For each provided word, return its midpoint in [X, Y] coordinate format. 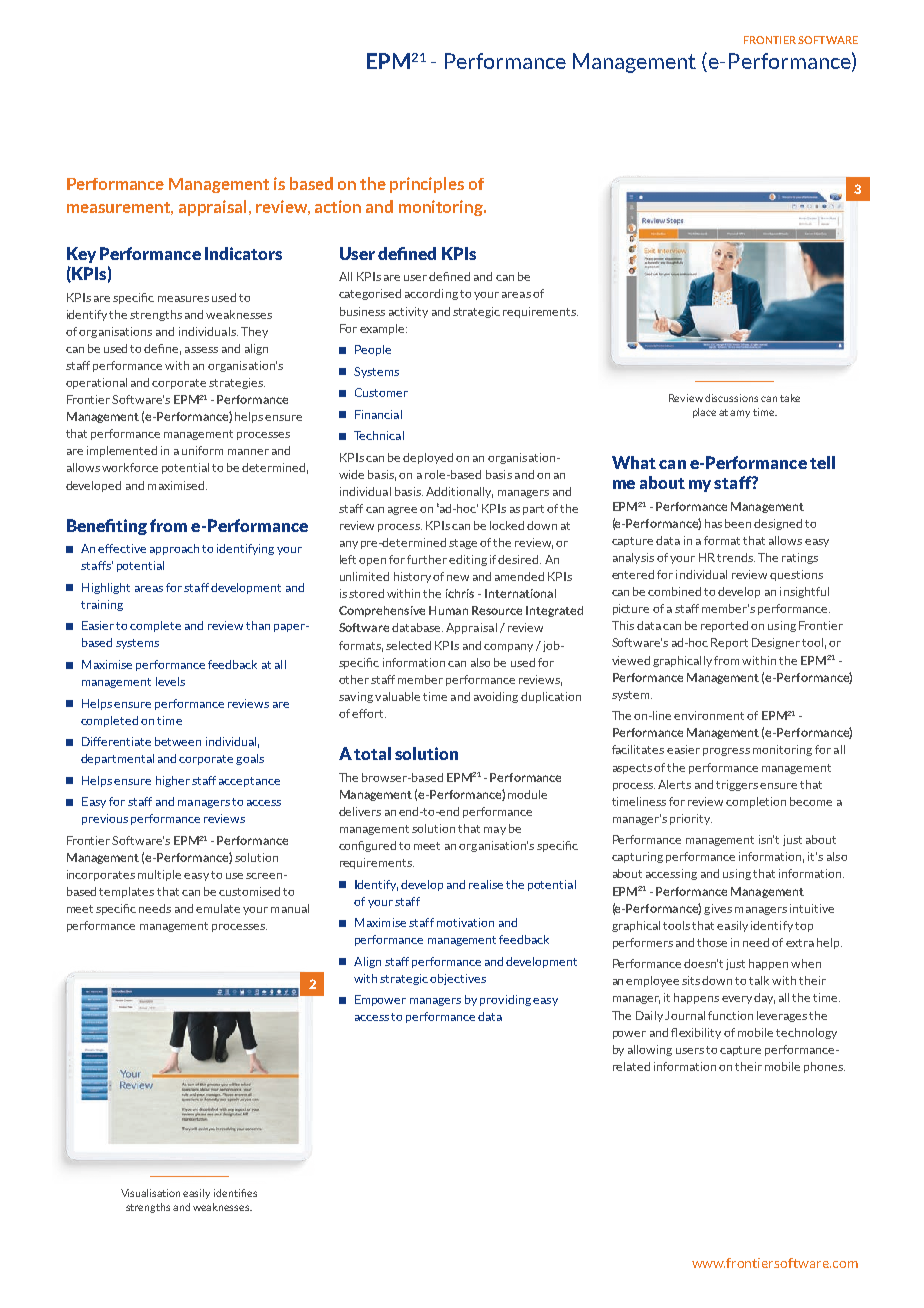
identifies [235, 1193]
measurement [120, 208]
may [495, 831]
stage [463, 544]
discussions [731, 398]
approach [174, 549]
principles [427, 185]
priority [691, 819]
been [738, 523]
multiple [159, 875]
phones [824, 1067]
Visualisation [150, 1193]
